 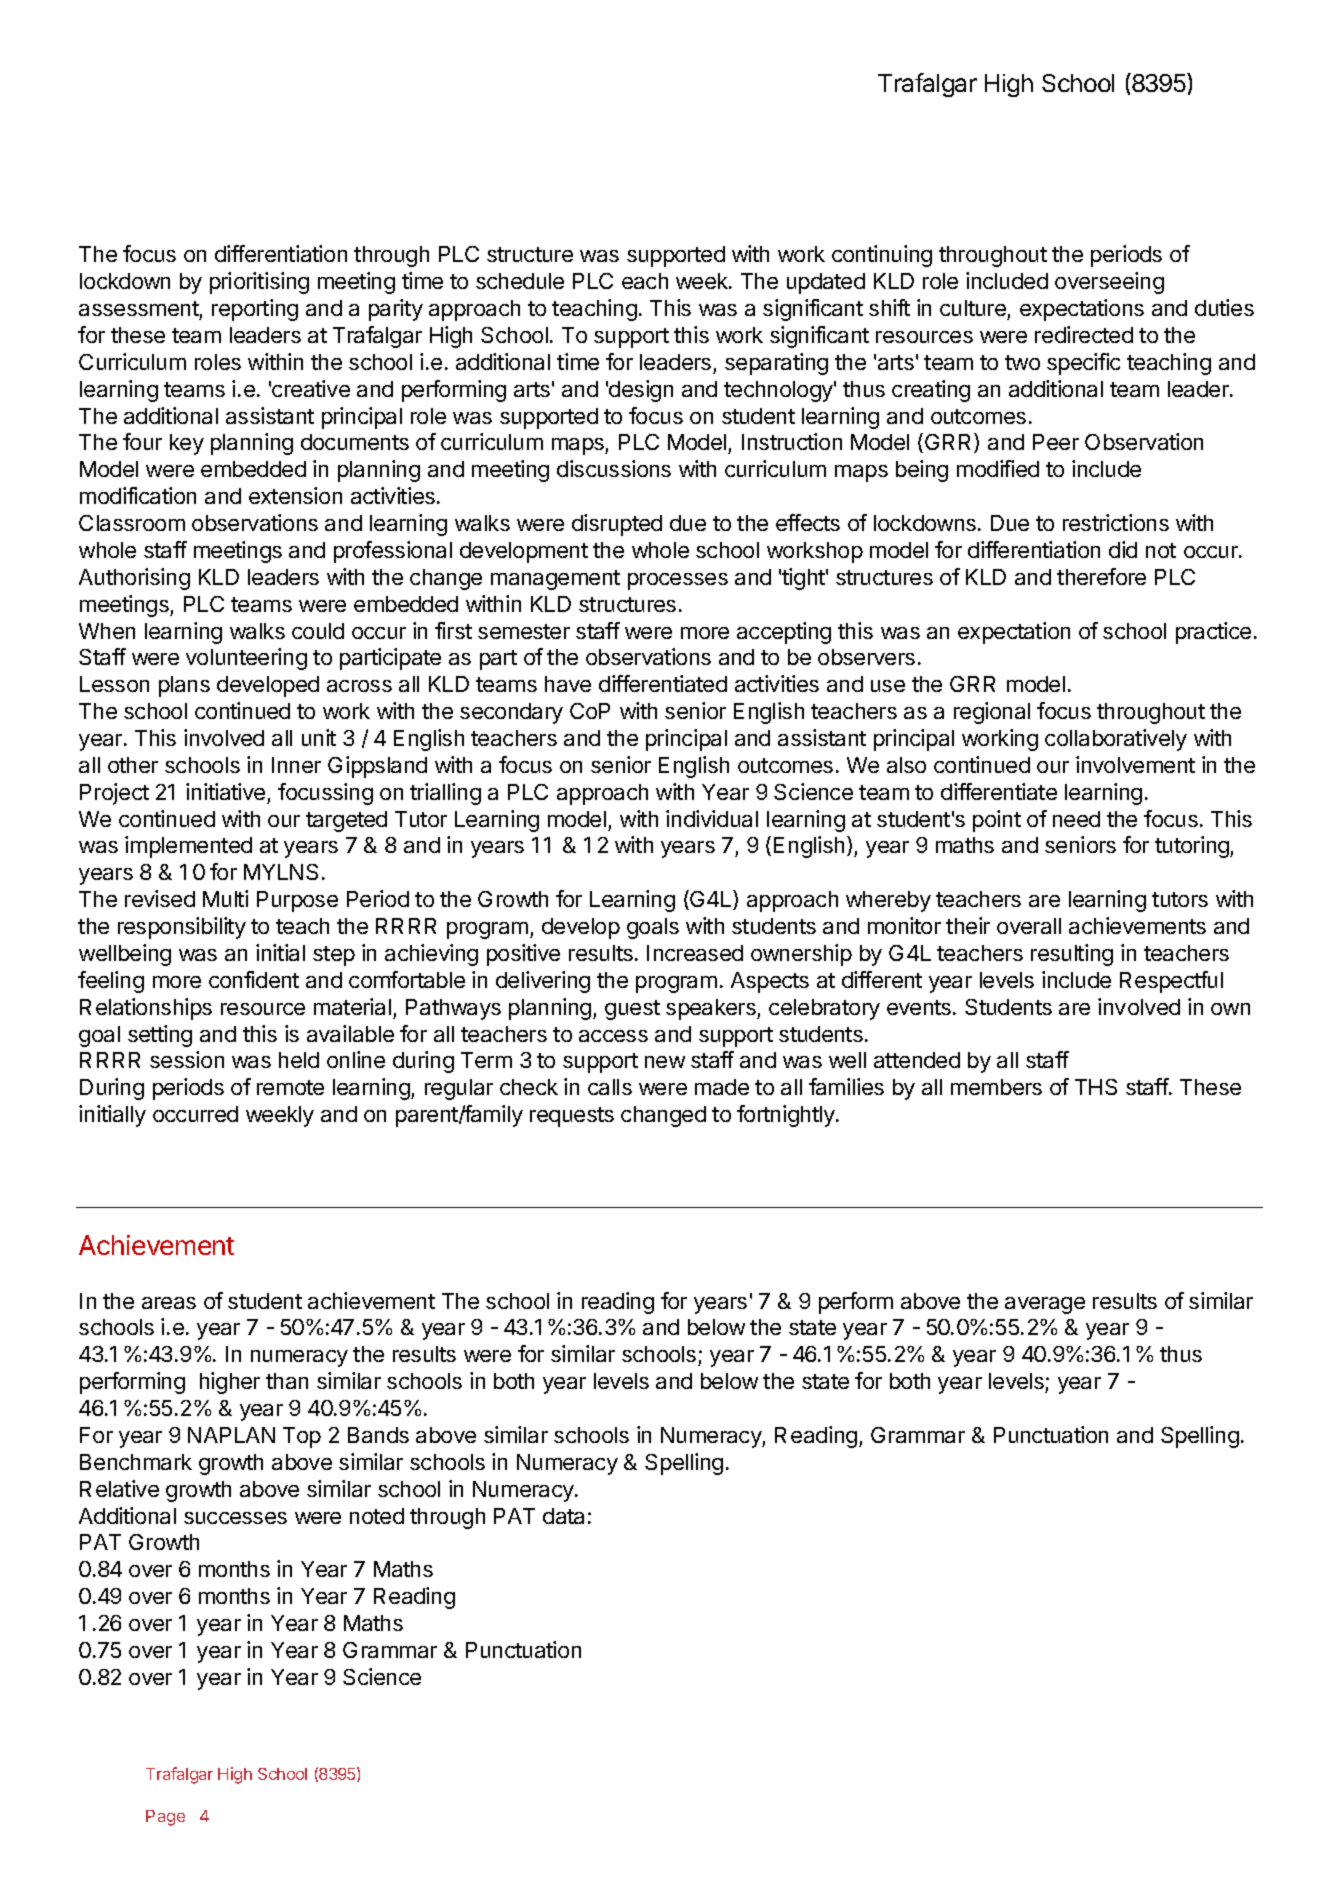 What do you see at coordinates (1072, 955) in the page?
I see `resulting` at bounding box center [1072, 955].
